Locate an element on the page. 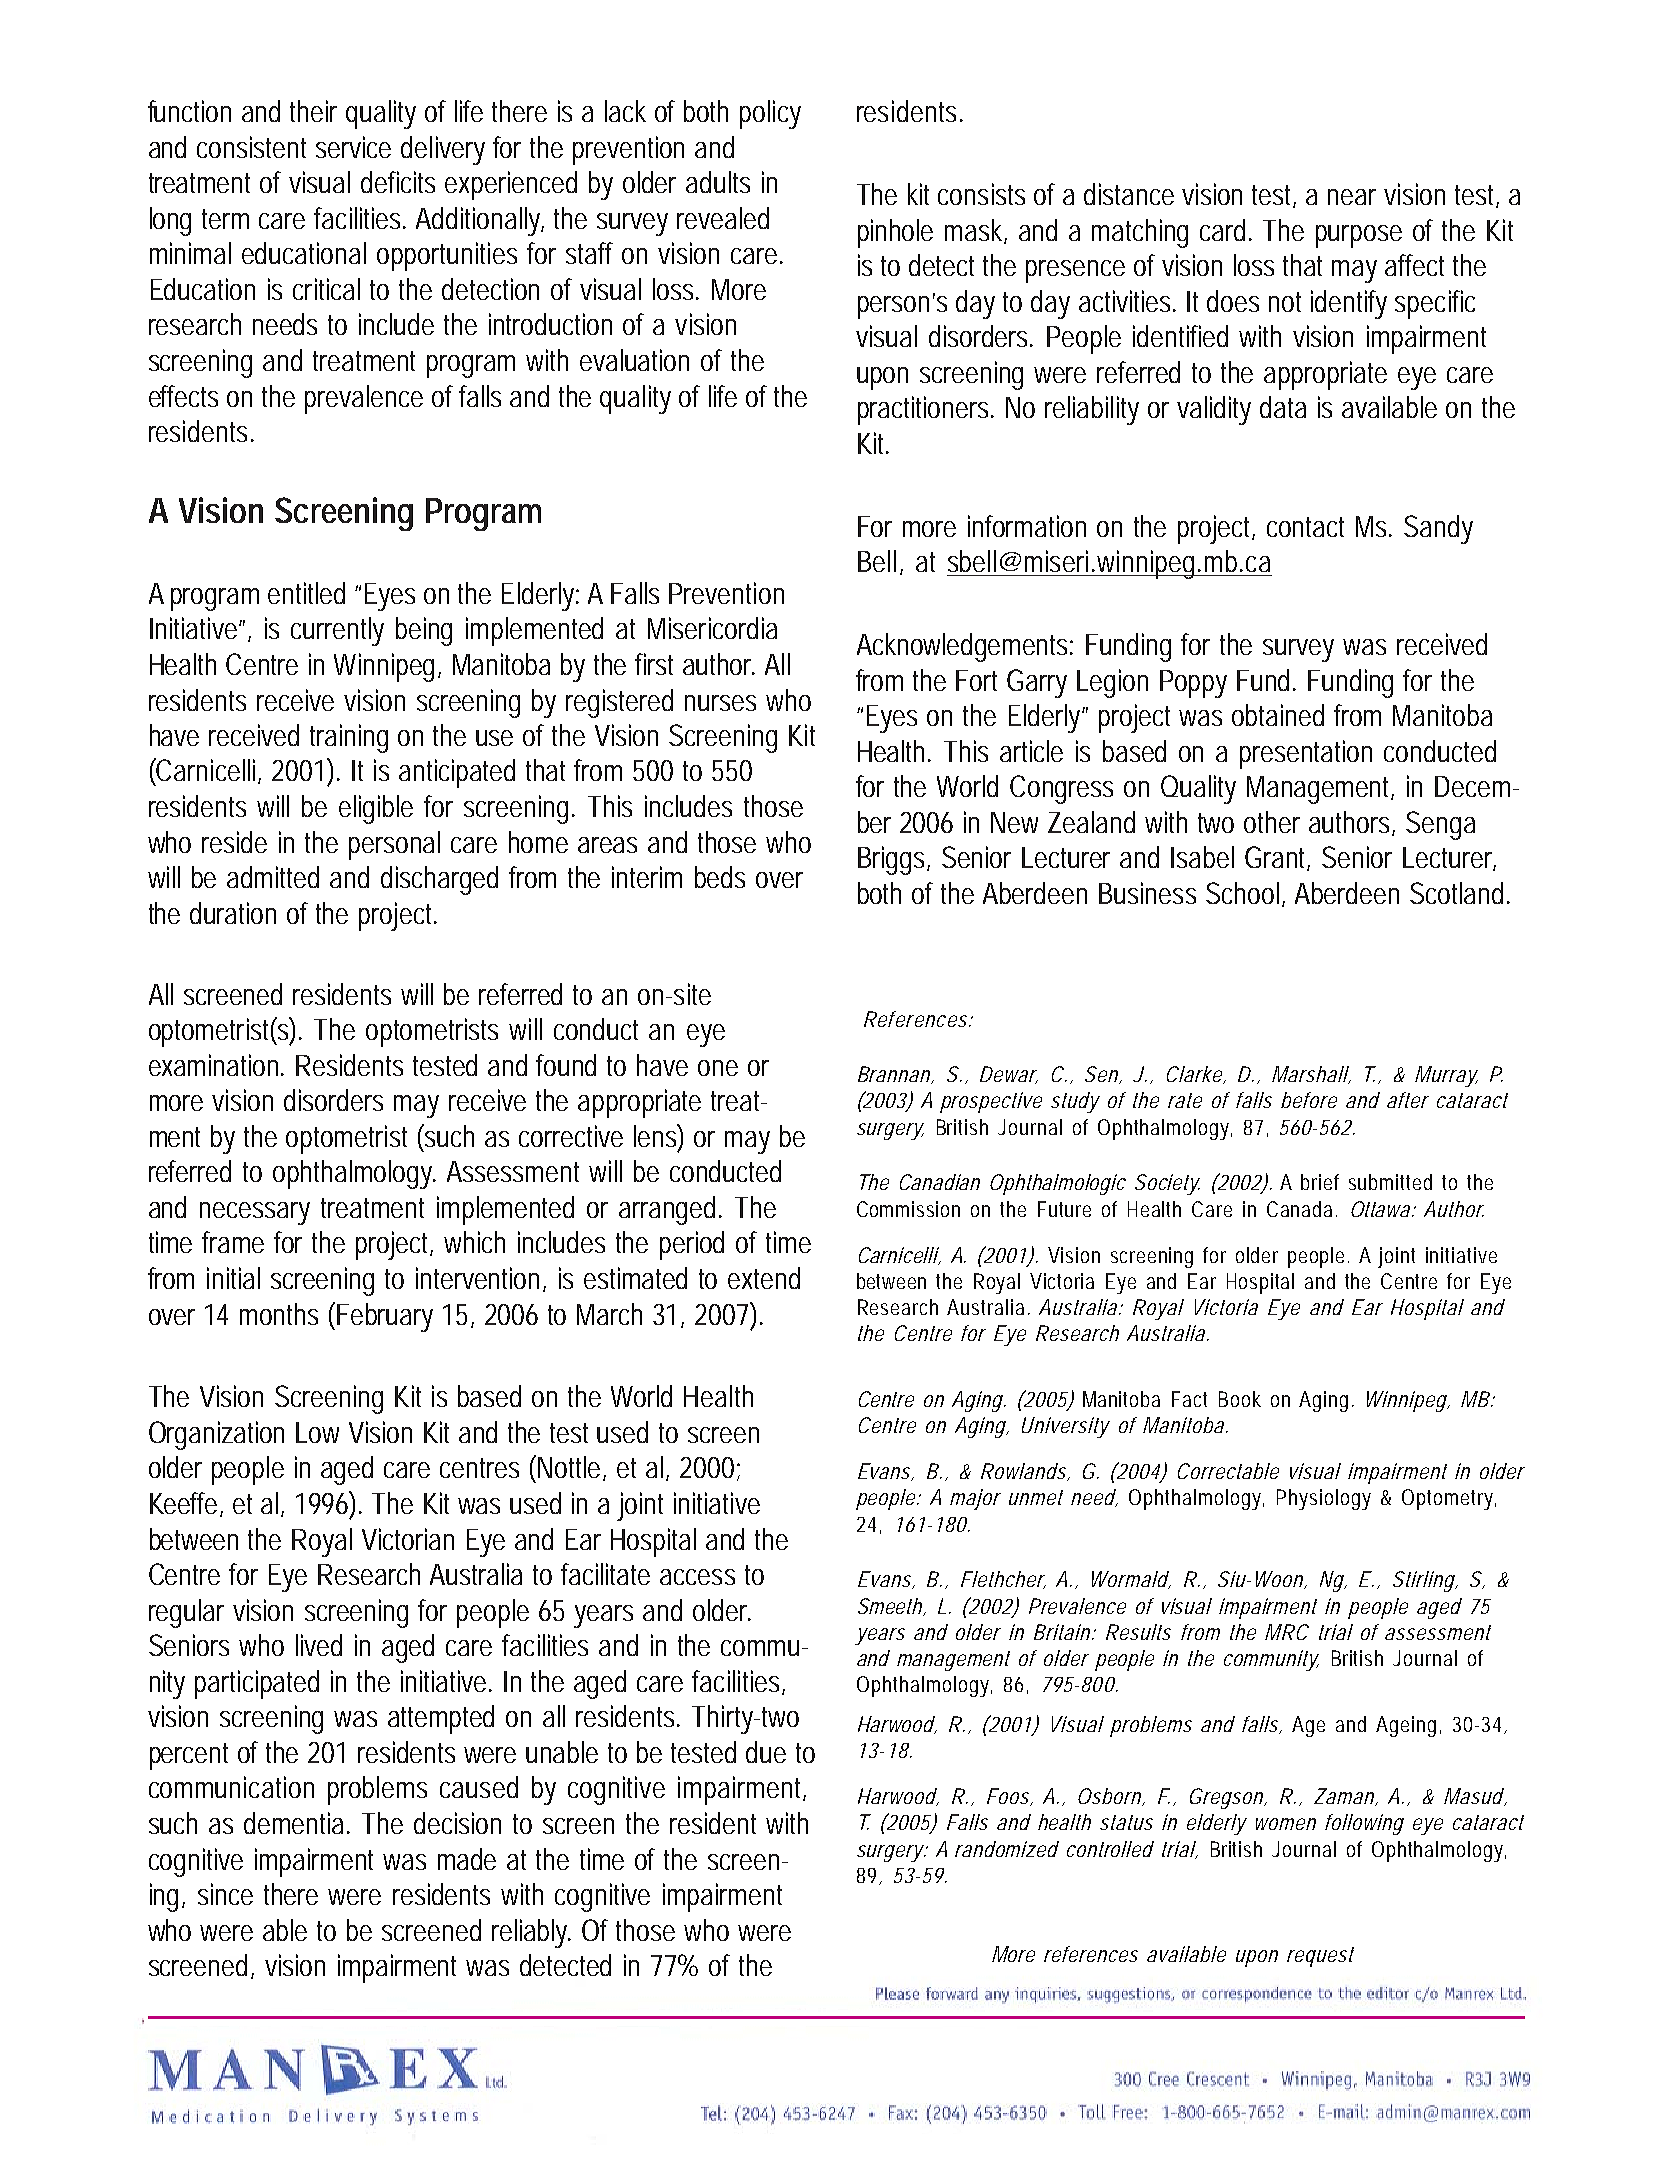 The image size is (1673, 2166). made is located at coordinates (467, 1859).
